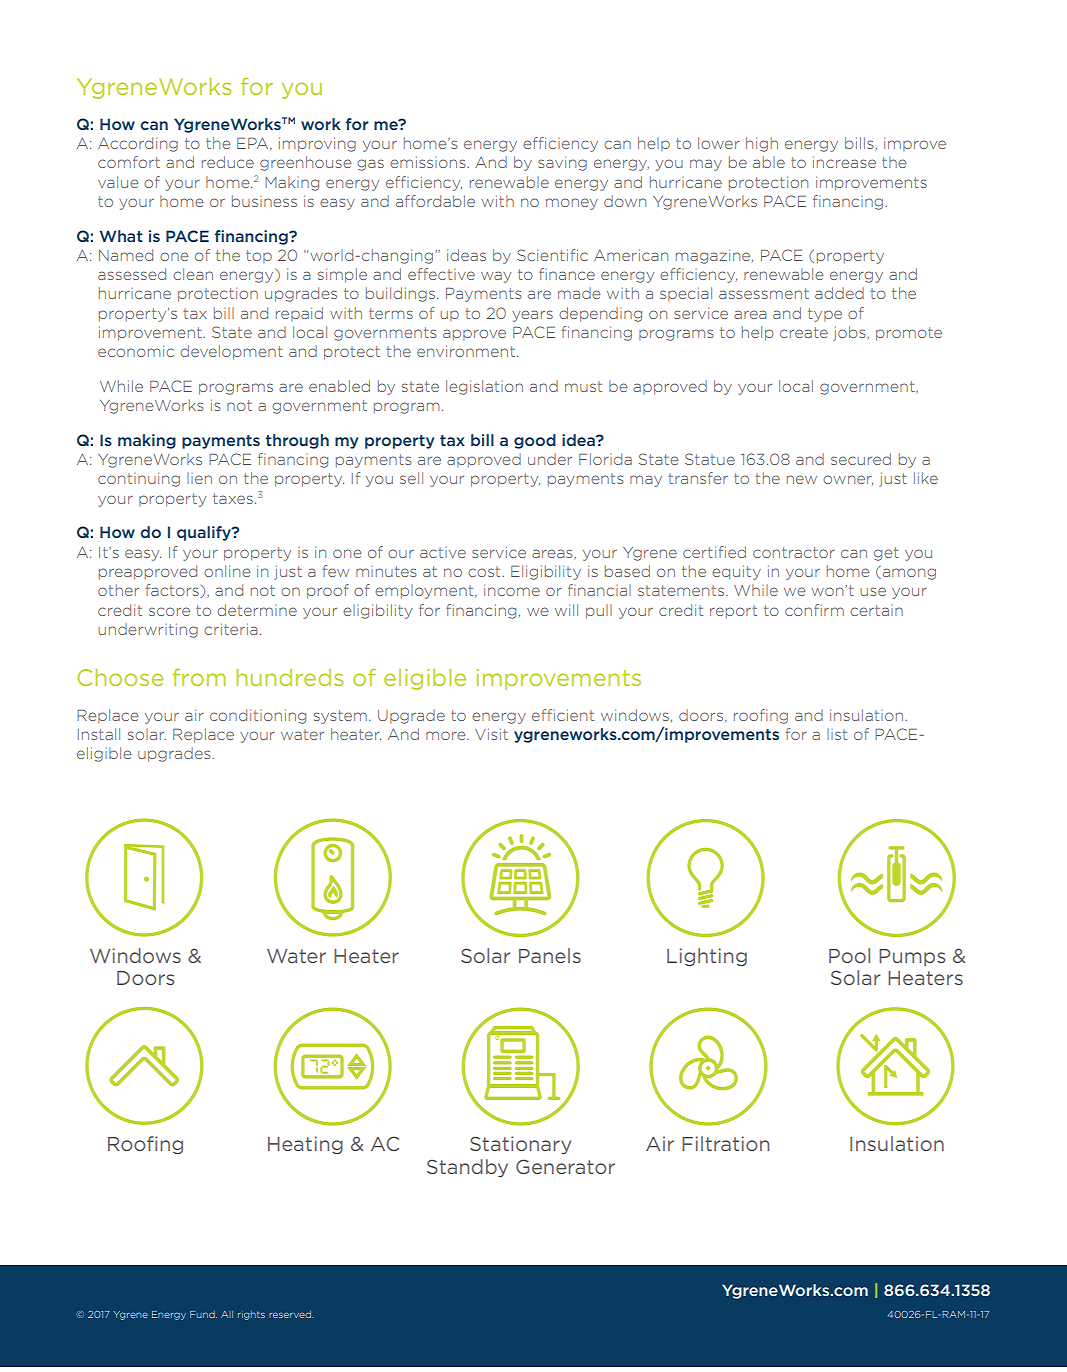 This image has width=1067, height=1372. Describe the element at coordinates (203, 1314) in the image. I see `Fund` at that location.
